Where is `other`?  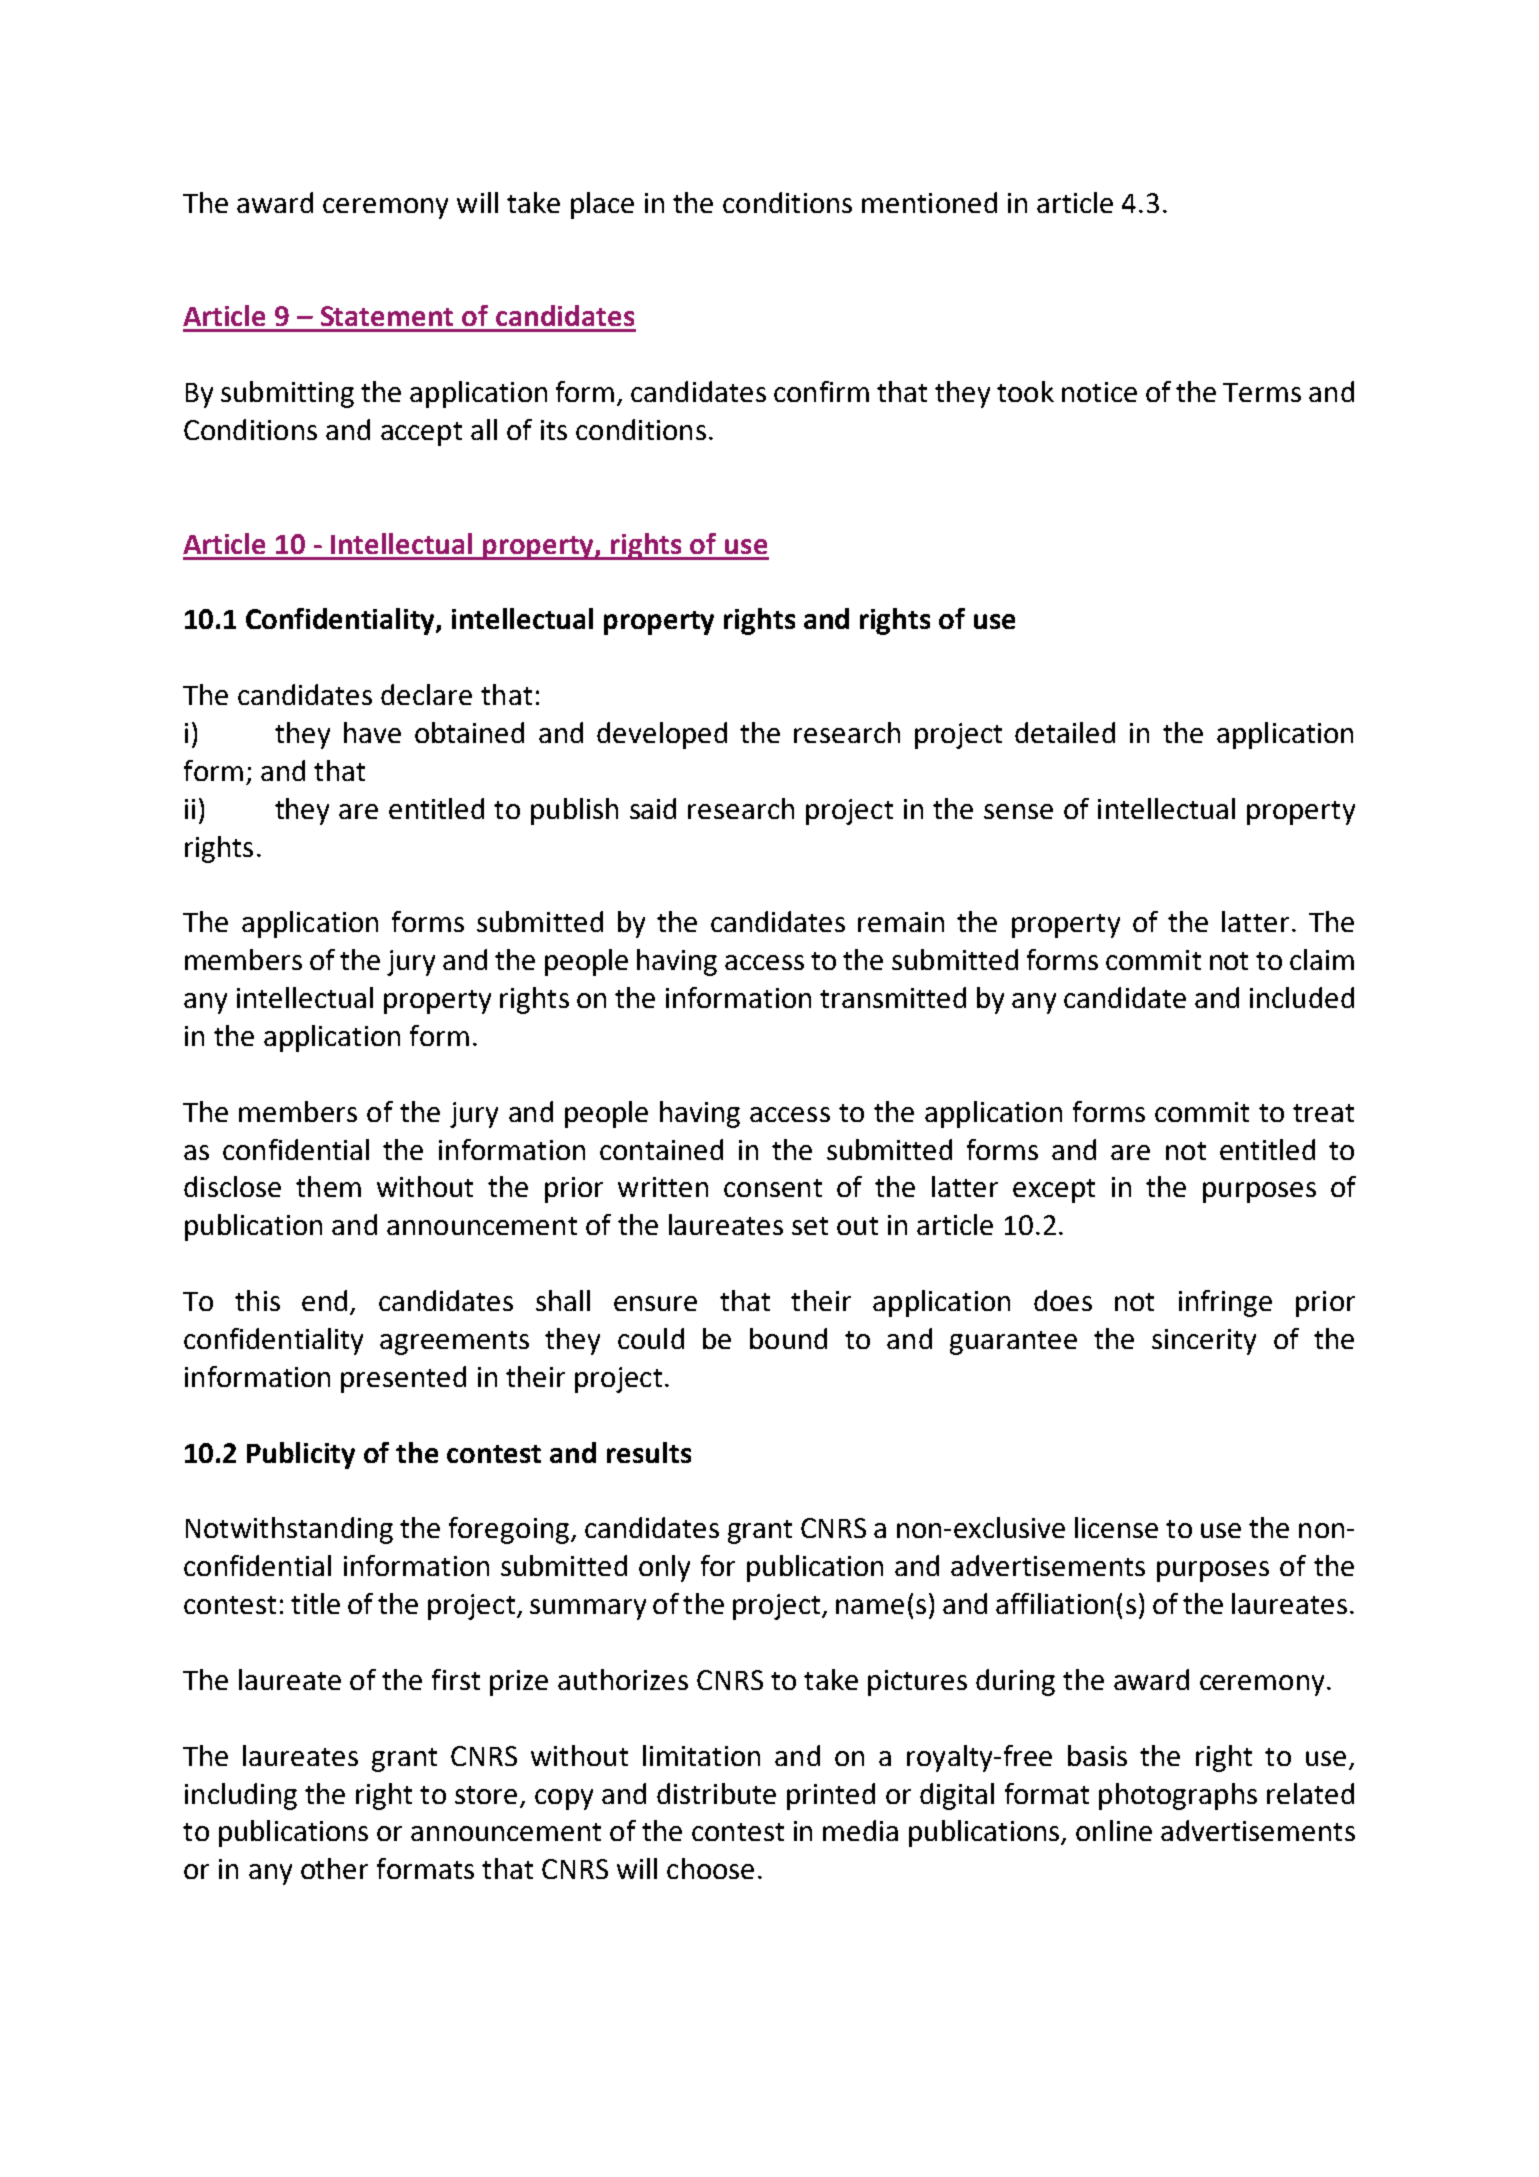 other is located at coordinates (334, 1868).
